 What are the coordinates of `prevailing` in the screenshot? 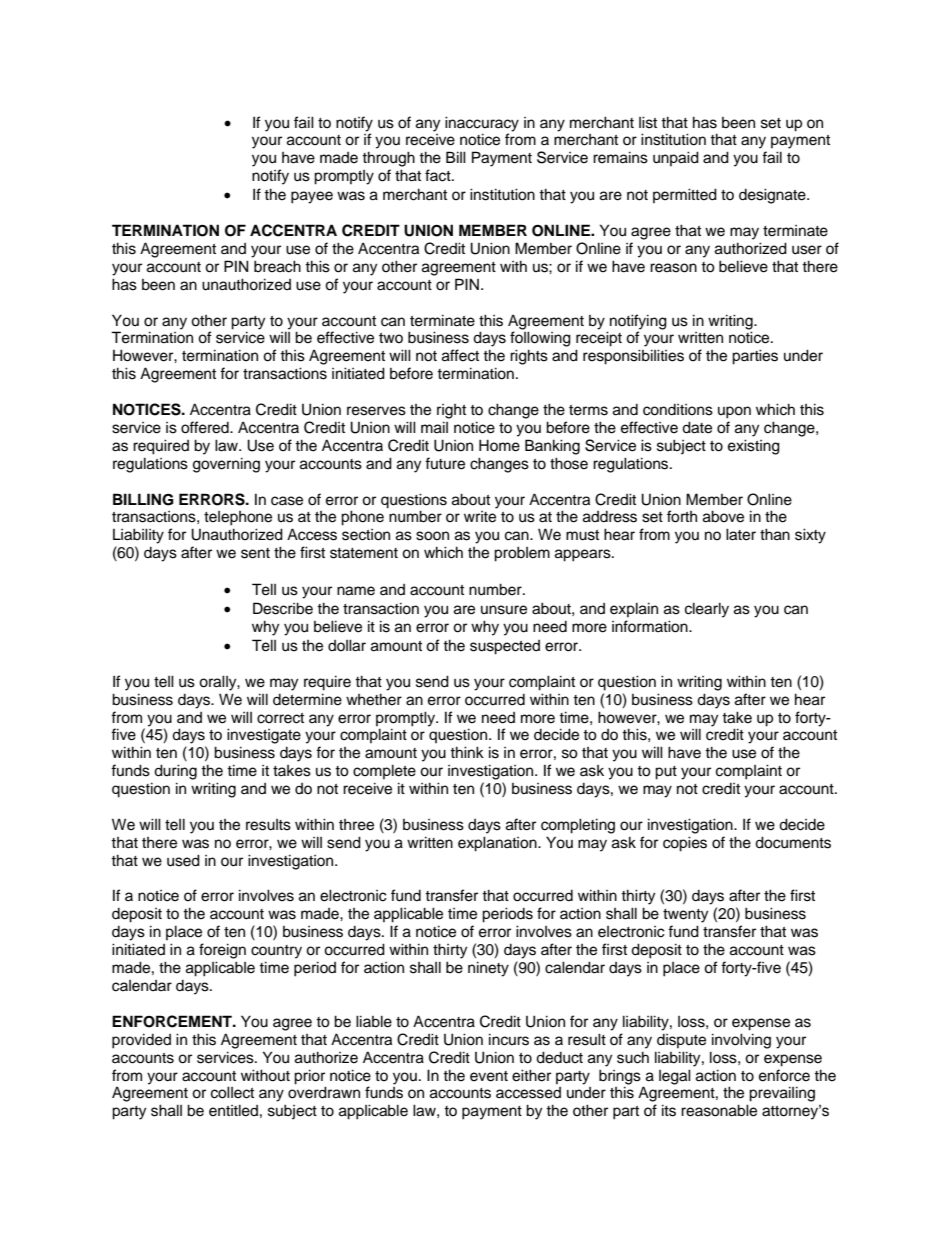 It's located at (782, 1094).
